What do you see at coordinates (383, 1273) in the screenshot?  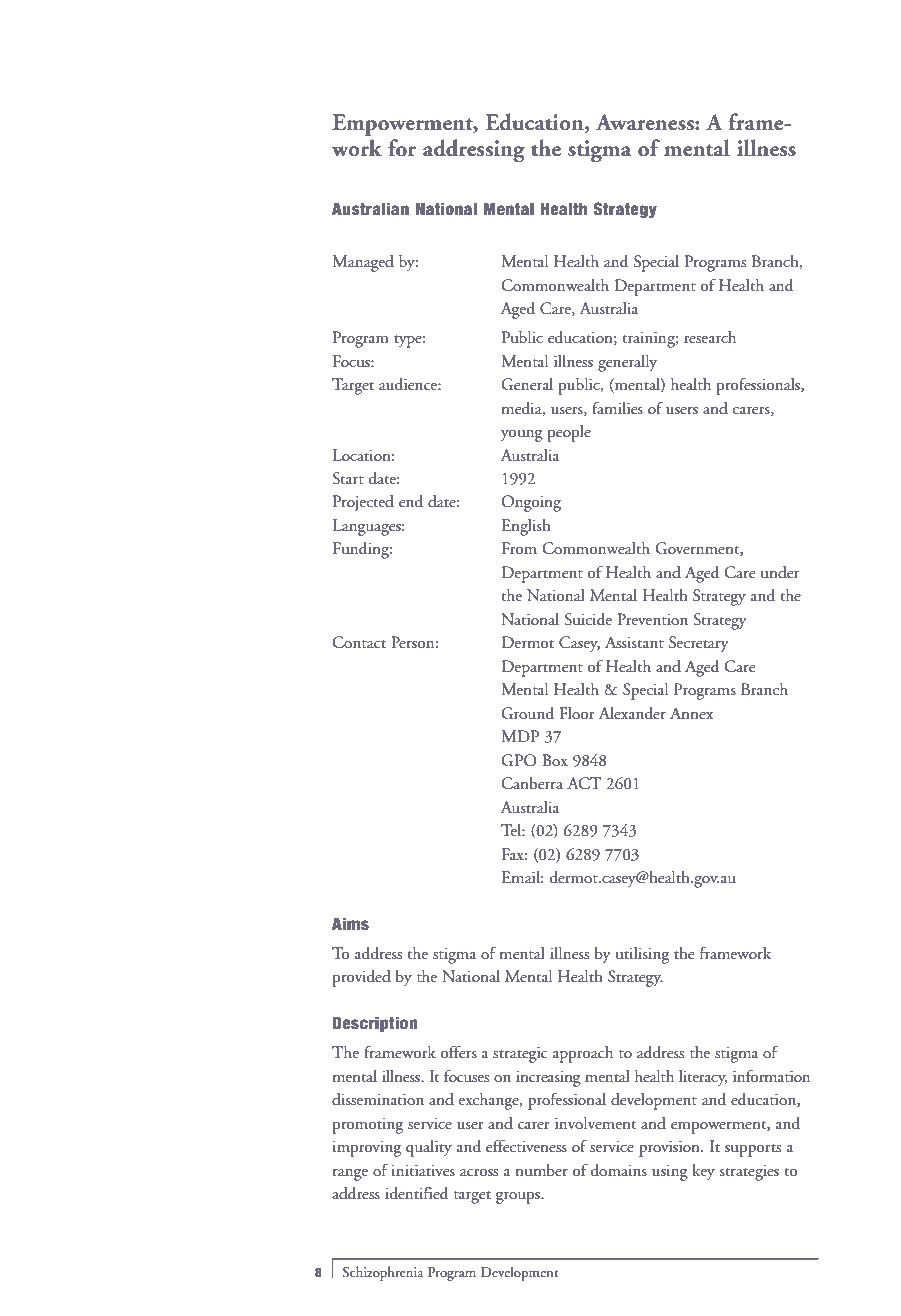 I see `Schizophrenia` at bounding box center [383, 1273].
